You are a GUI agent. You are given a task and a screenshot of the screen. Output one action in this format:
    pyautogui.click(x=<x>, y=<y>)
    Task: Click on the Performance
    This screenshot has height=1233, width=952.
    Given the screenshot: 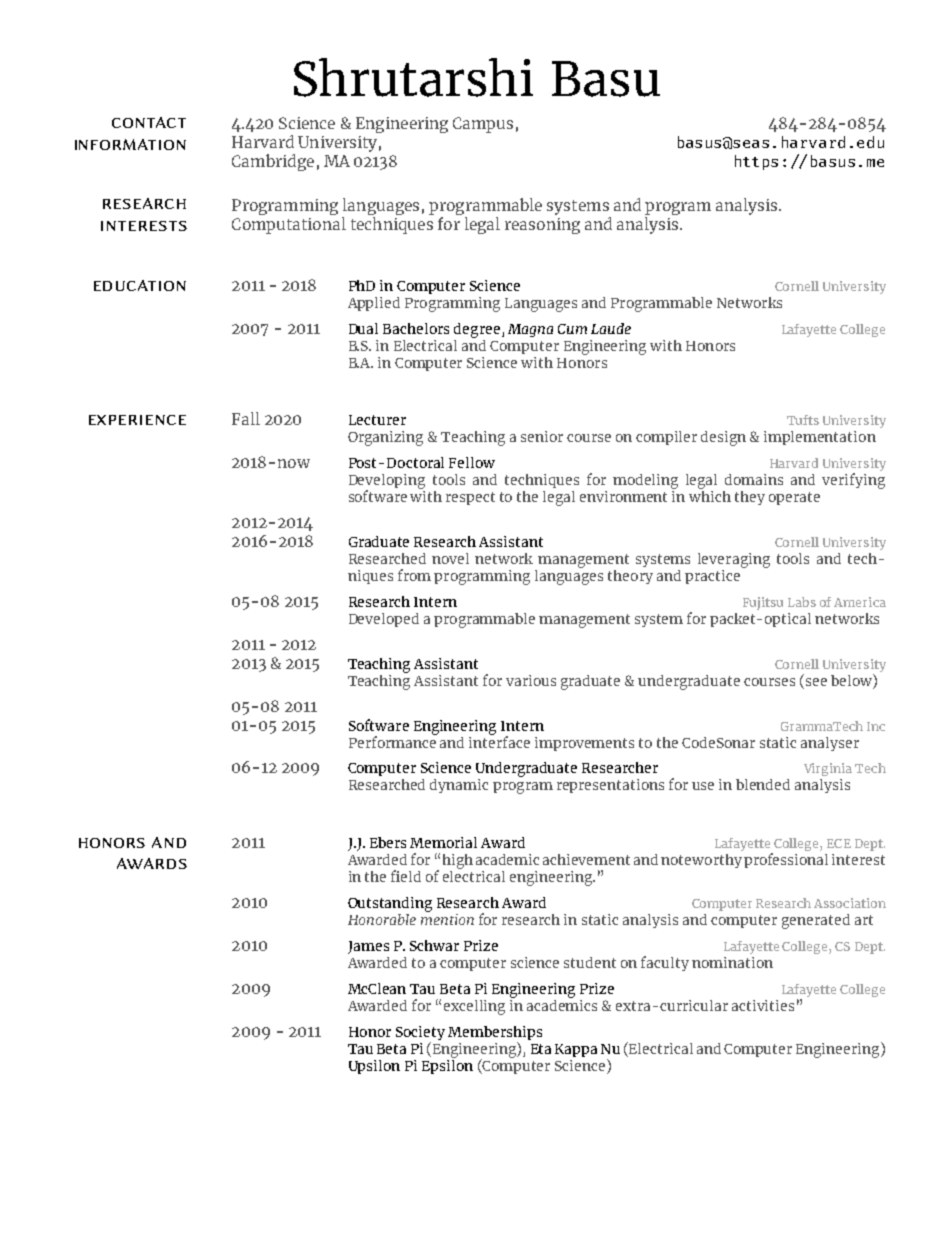 What is the action you would take?
    pyautogui.click(x=393, y=740)
